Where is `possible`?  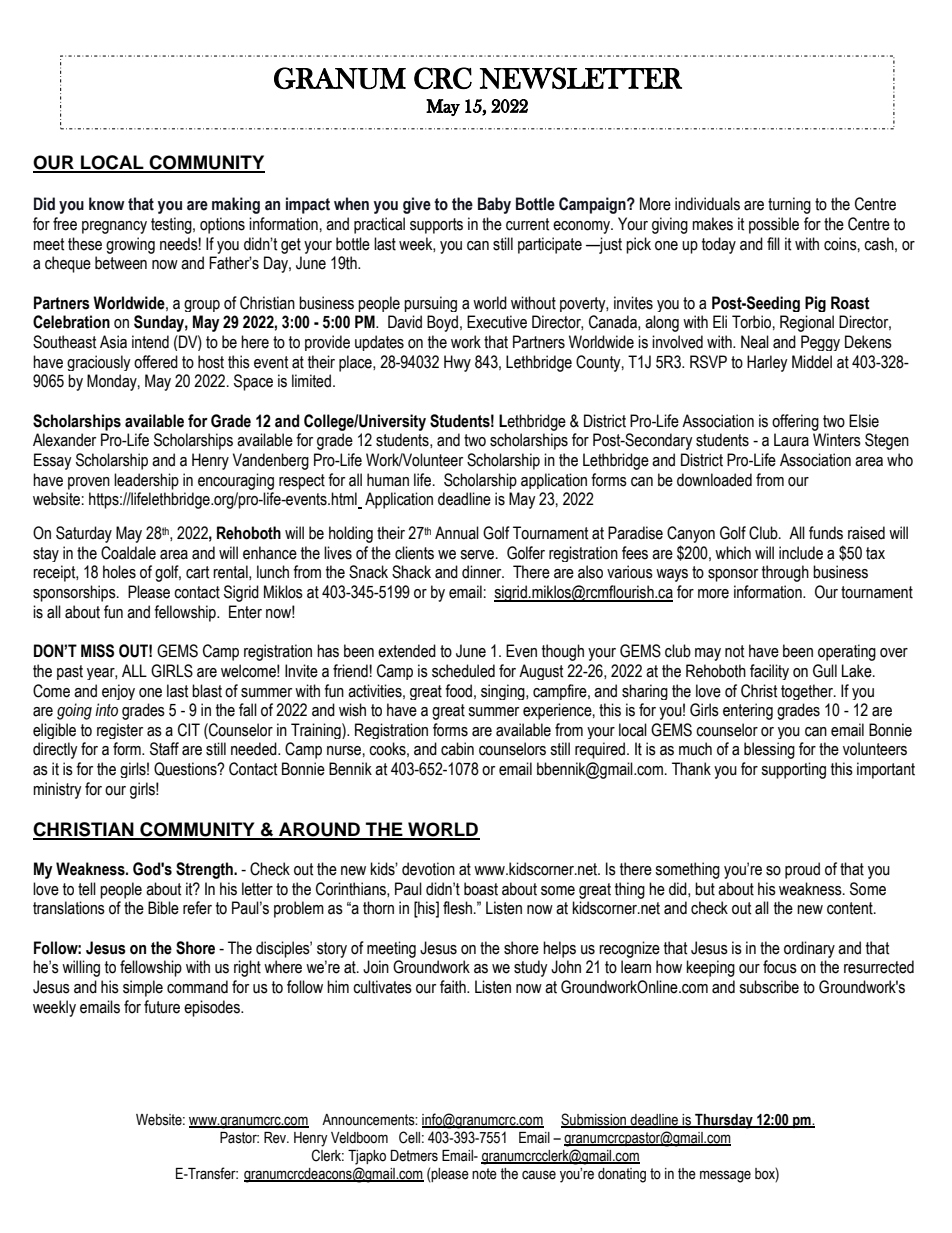 possible is located at coordinates (774, 225).
